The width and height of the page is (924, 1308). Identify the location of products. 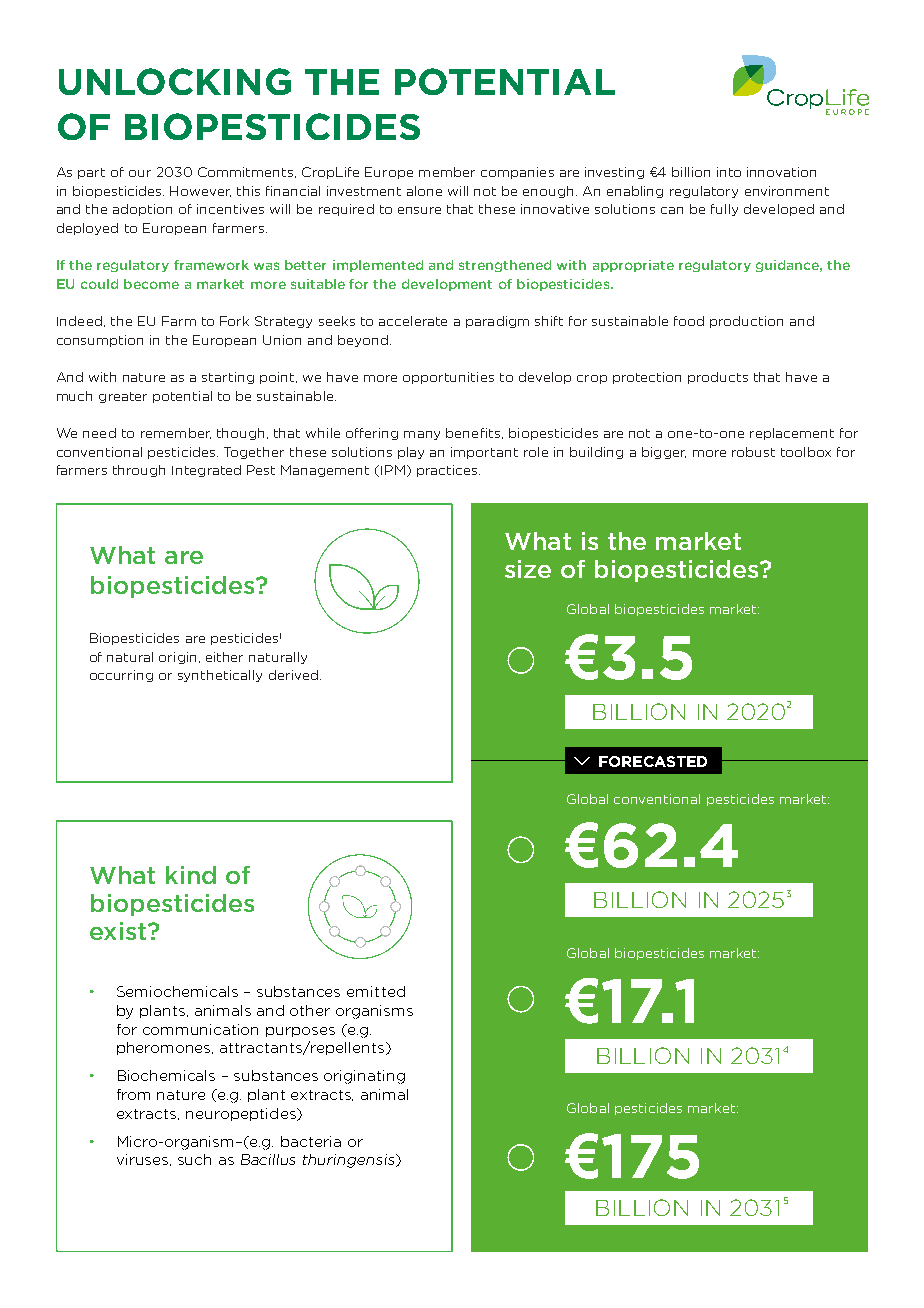
(718, 378).
